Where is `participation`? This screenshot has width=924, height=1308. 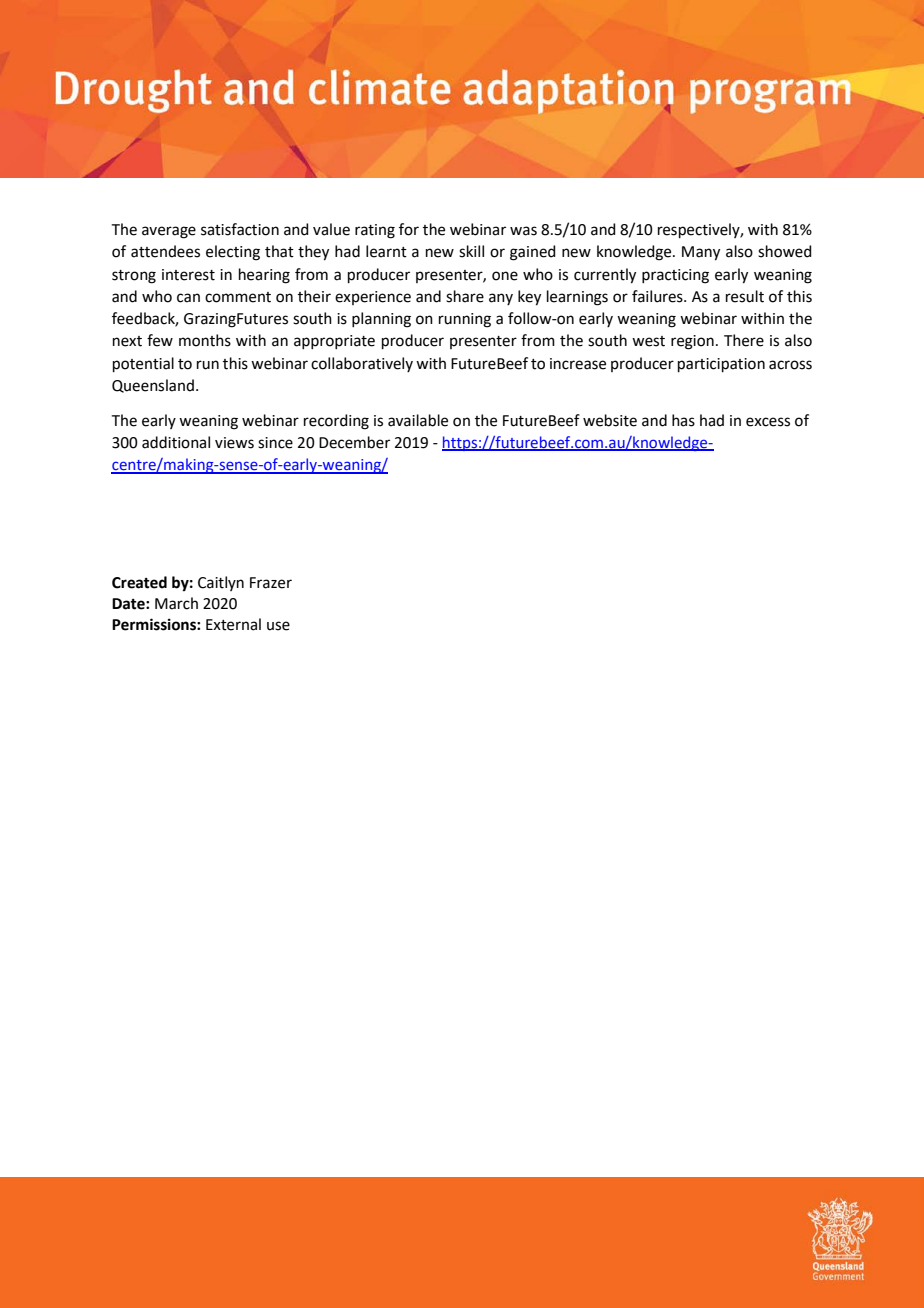 participation is located at coordinates (721, 365).
